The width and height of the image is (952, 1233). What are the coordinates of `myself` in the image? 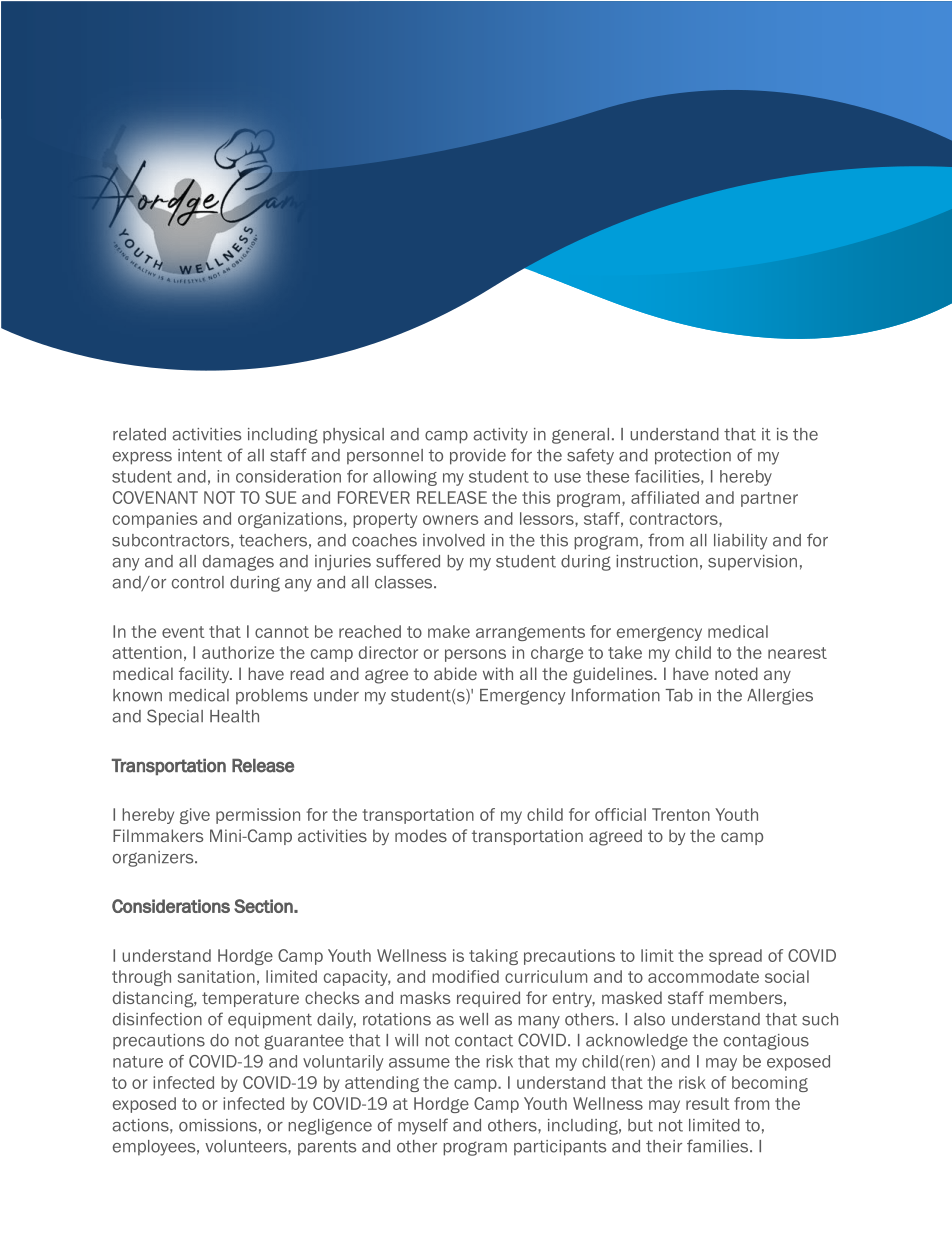 It's located at (423, 1126).
